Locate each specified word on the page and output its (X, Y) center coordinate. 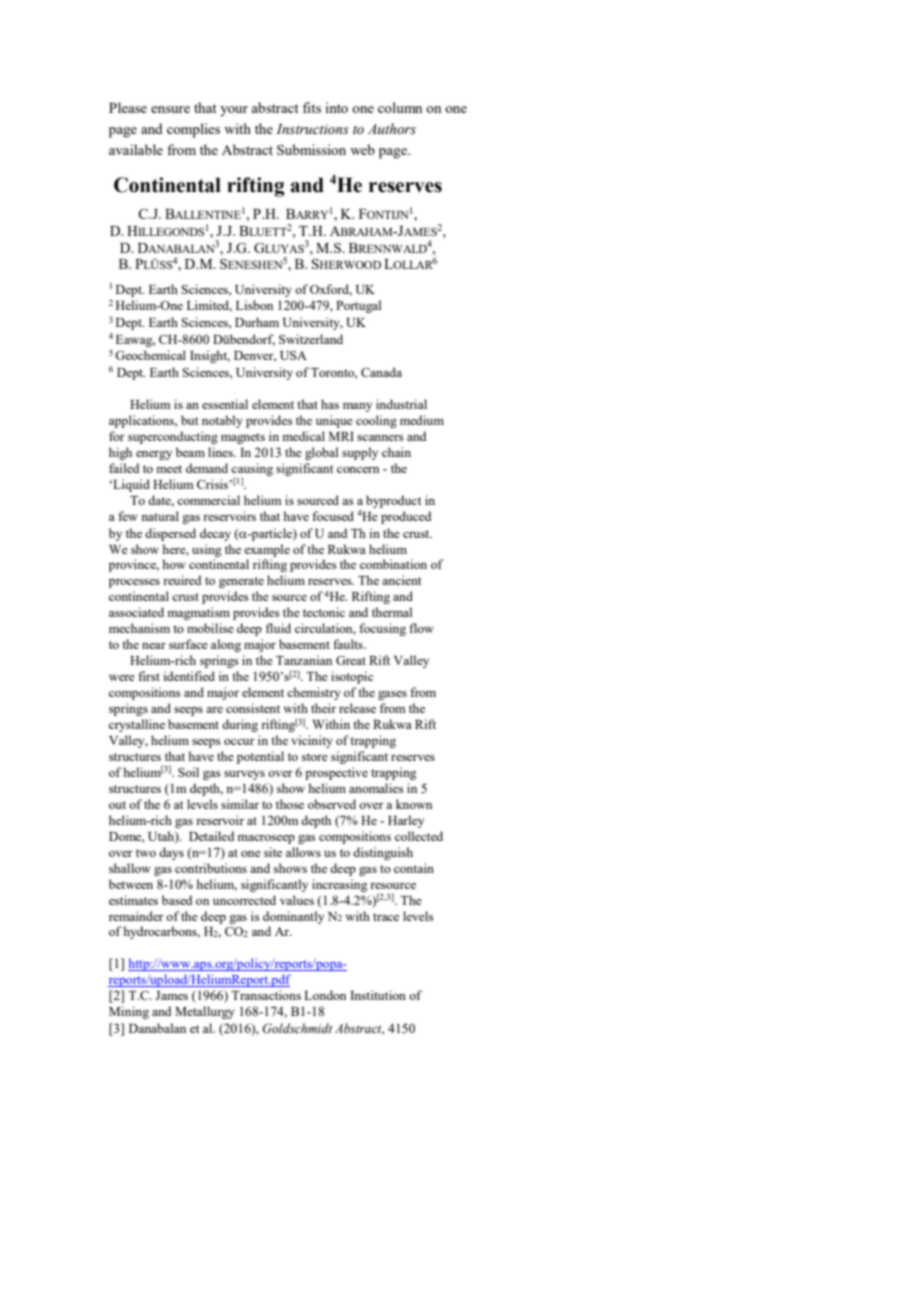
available (136, 149)
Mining (129, 1012)
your (234, 111)
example (267, 550)
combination (393, 564)
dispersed (170, 534)
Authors (392, 129)
